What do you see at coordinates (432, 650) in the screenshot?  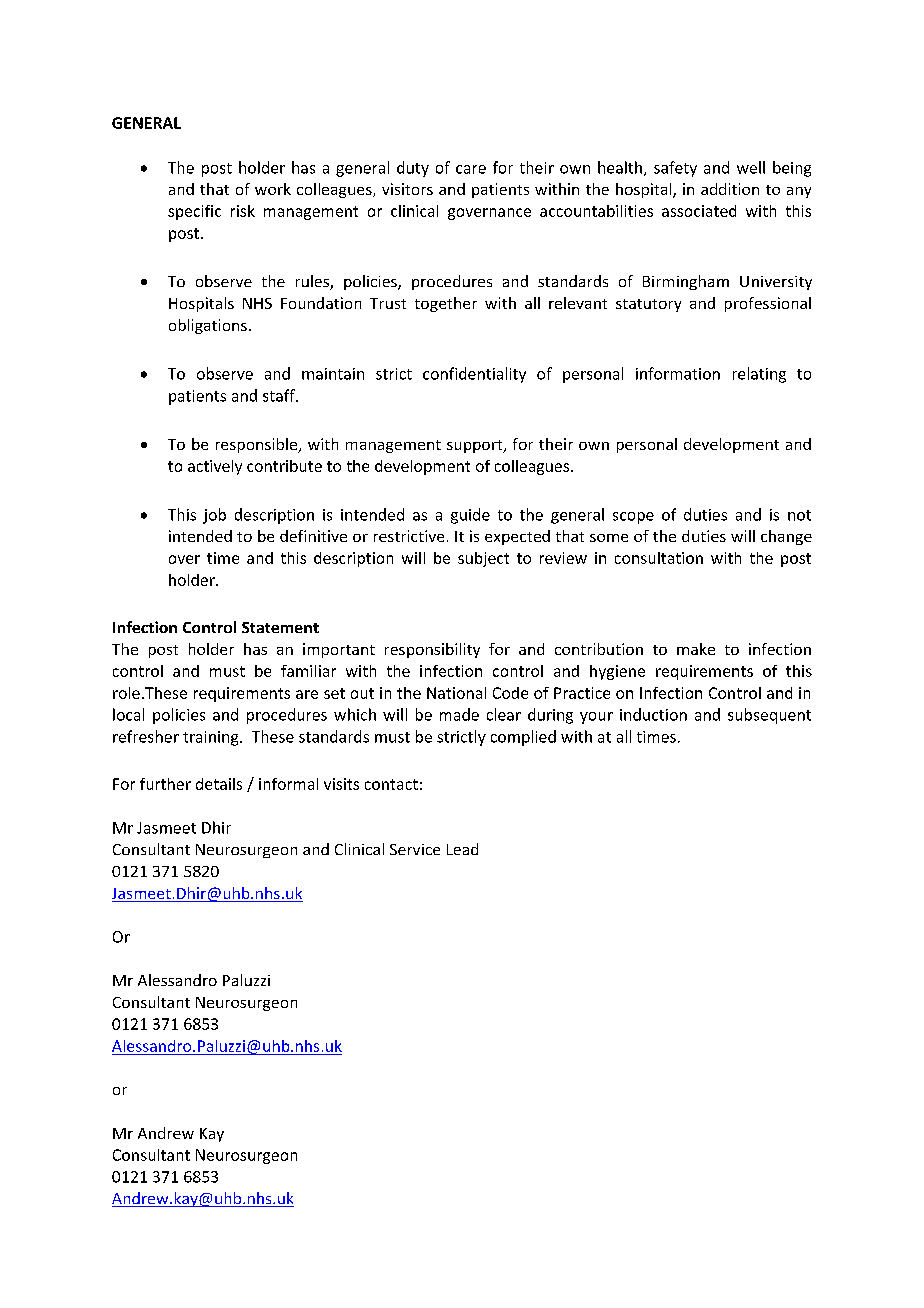 I see `responsibility` at bounding box center [432, 650].
